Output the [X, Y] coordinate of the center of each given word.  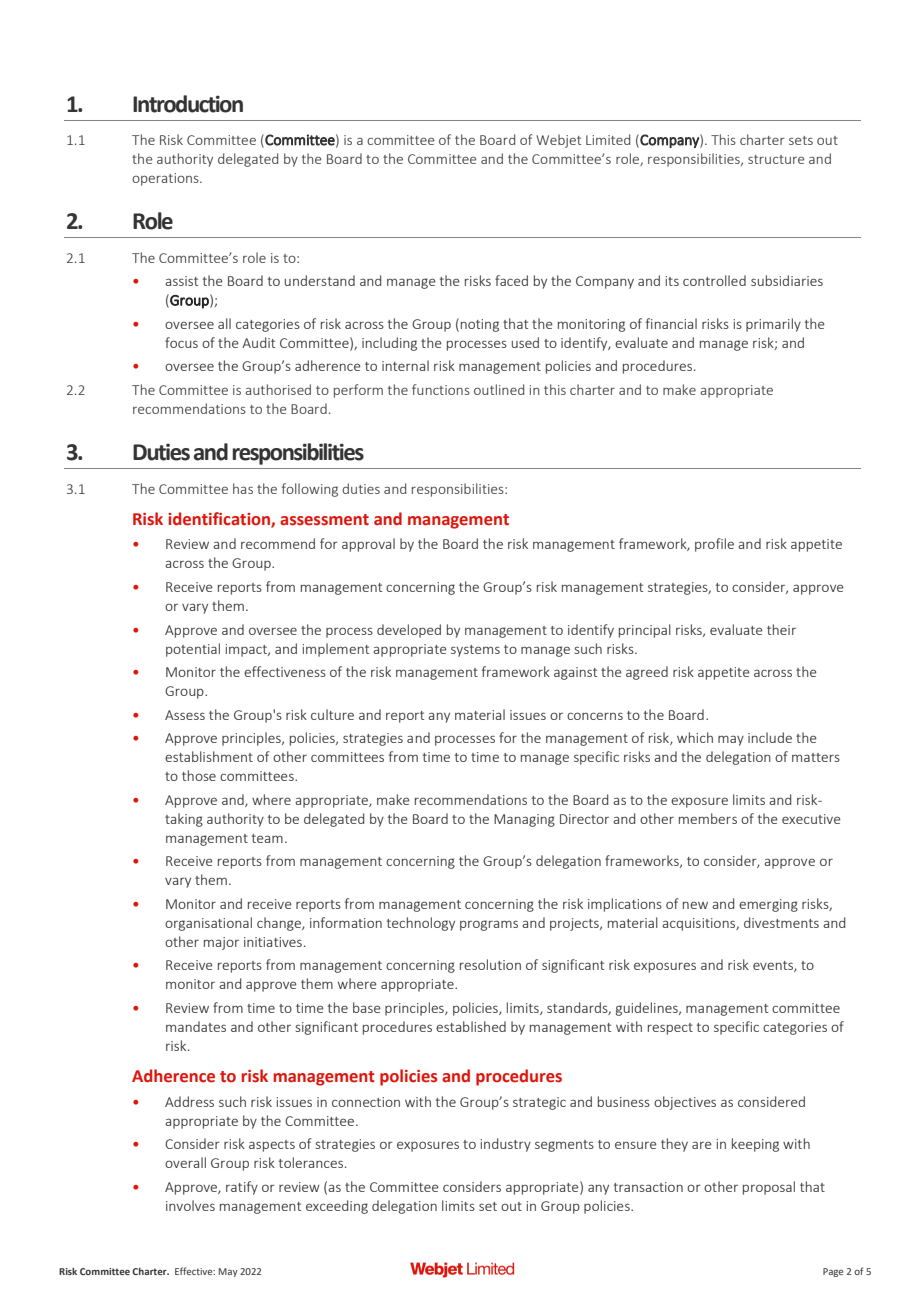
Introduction [188, 104]
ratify [242, 1188]
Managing [524, 820]
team [267, 838]
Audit [258, 342]
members [708, 818]
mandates [196, 1026]
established [471, 1026]
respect [670, 1029]
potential [193, 650]
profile [714, 545]
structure [776, 159]
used [525, 342]
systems [475, 651]
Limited [608, 139]
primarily [773, 325]
